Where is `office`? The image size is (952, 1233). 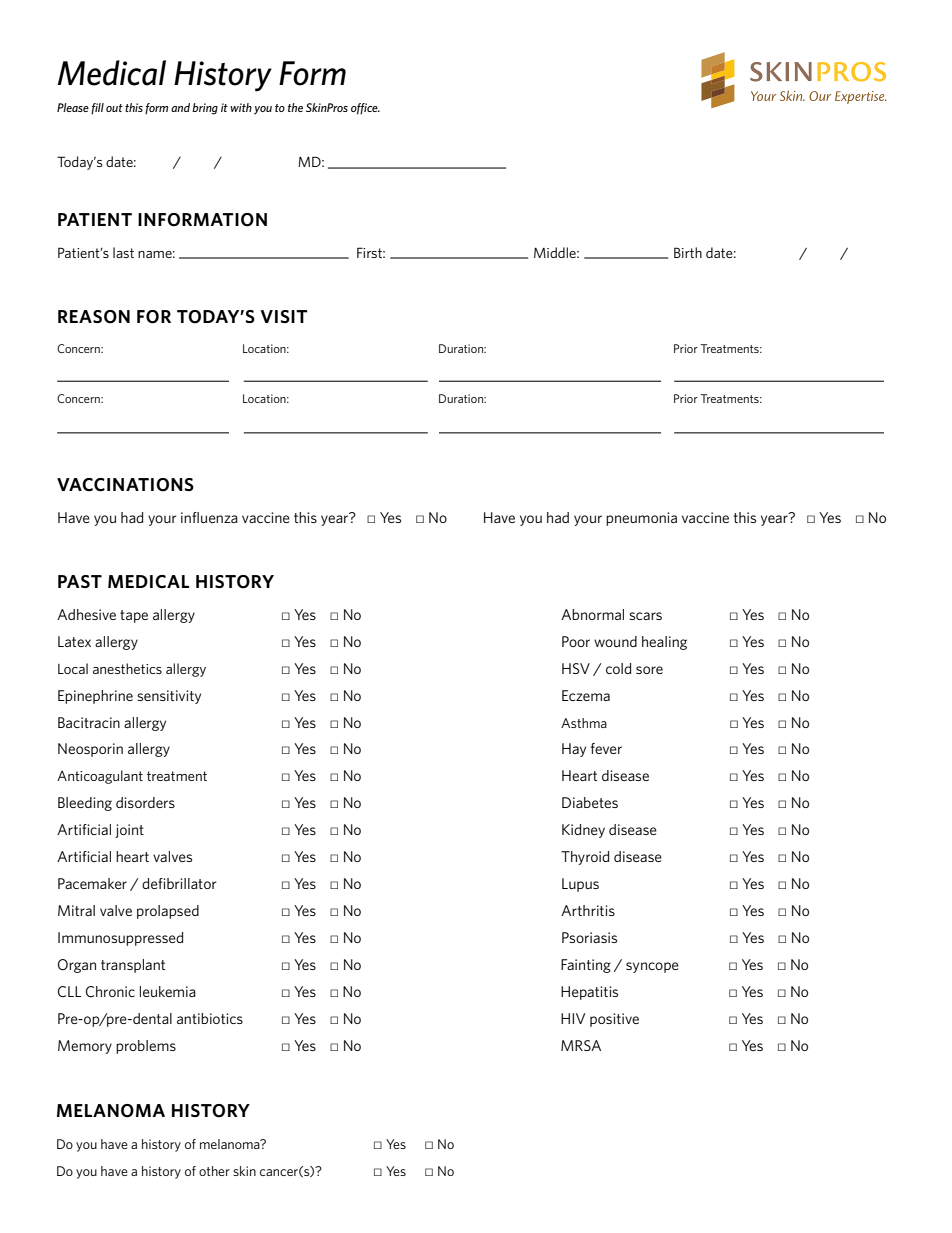
office is located at coordinates (365, 109).
